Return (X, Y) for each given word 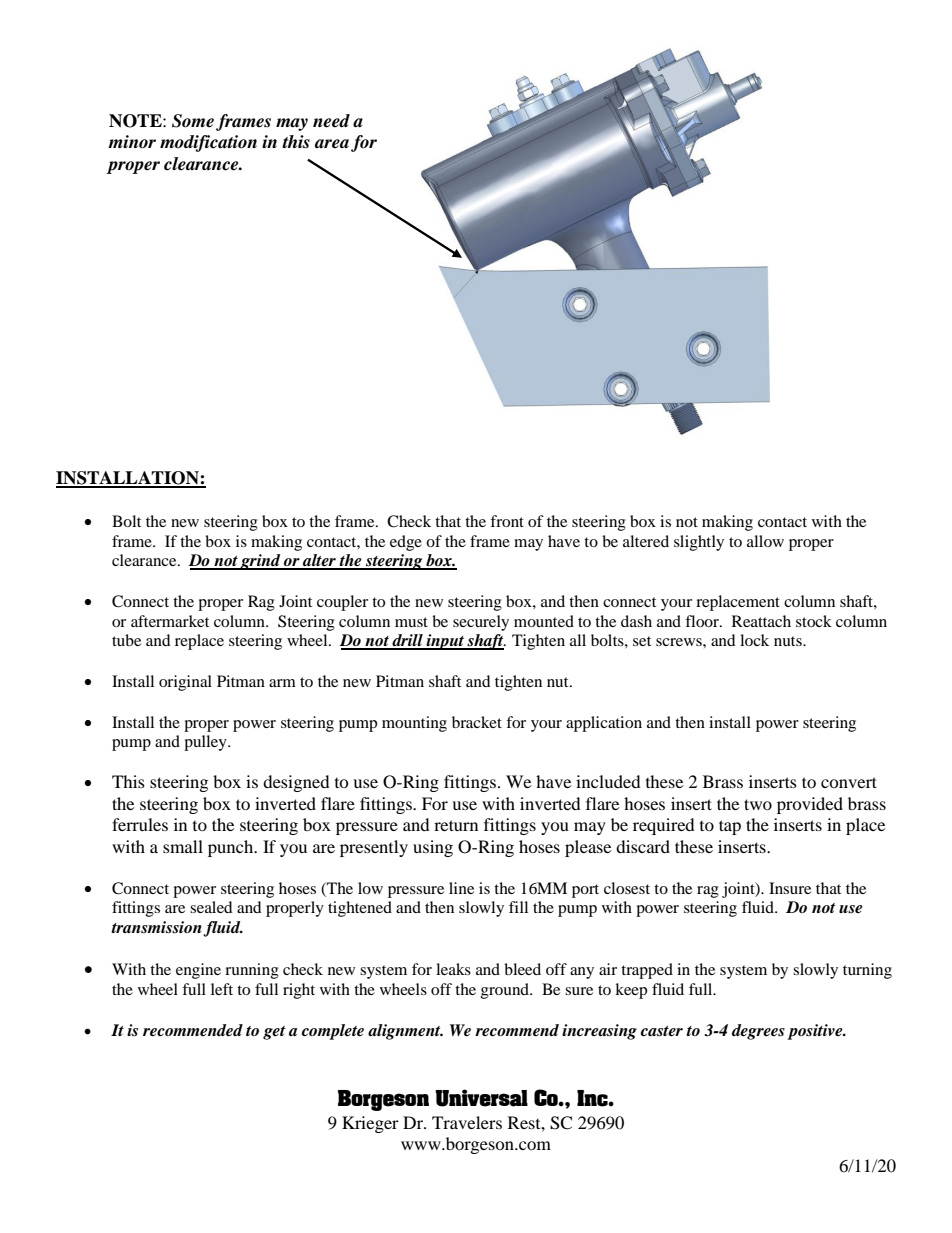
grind (261, 562)
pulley (206, 743)
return (456, 825)
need (331, 121)
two (758, 804)
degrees (758, 1032)
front (507, 521)
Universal (481, 1098)
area (332, 144)
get (274, 1033)
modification (208, 143)
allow (765, 541)
